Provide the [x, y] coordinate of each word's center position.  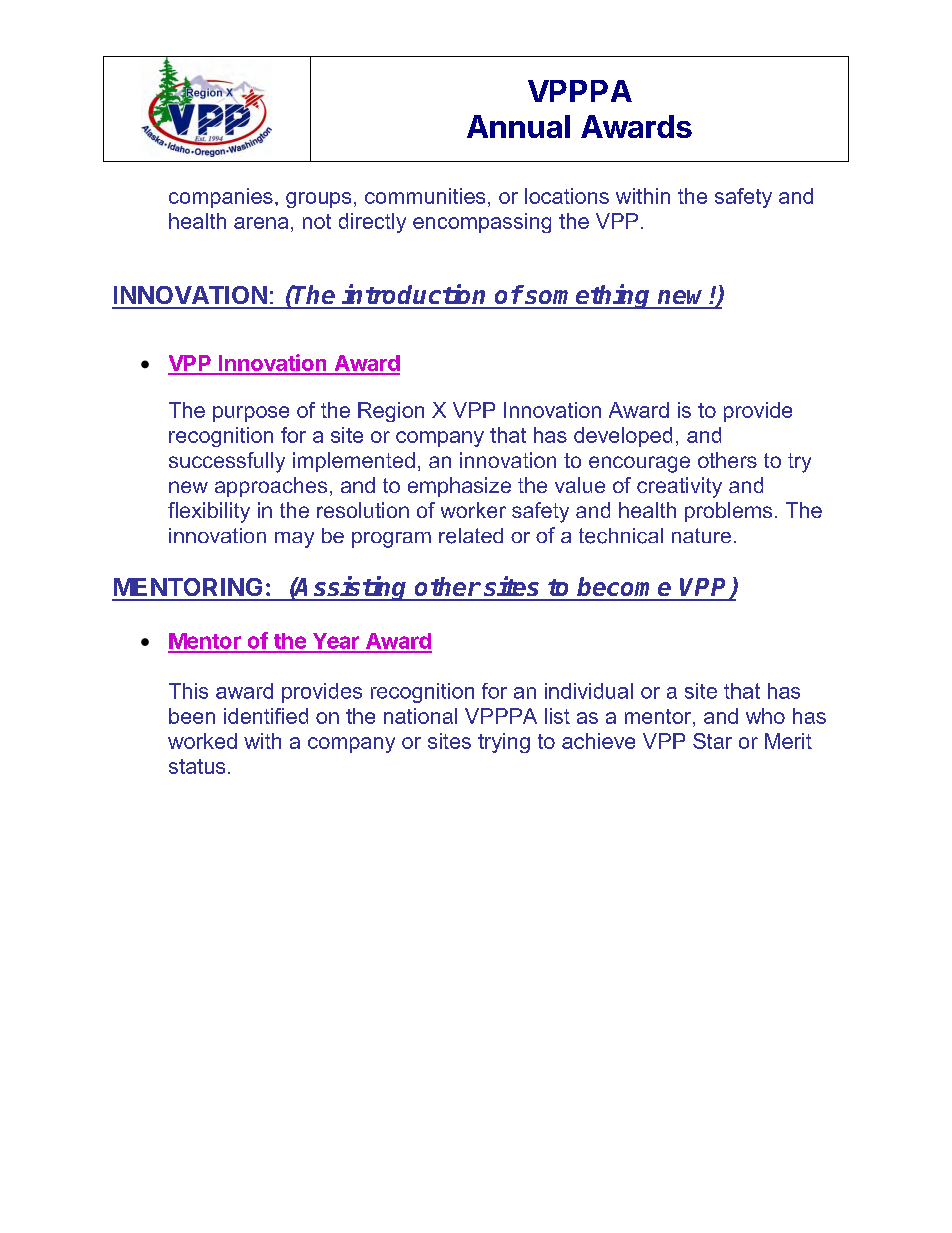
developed [623, 437]
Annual [518, 126]
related [471, 536]
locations [567, 196]
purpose [251, 414]
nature [701, 535]
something [588, 296]
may [294, 540]
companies [221, 198]
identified [266, 716]
